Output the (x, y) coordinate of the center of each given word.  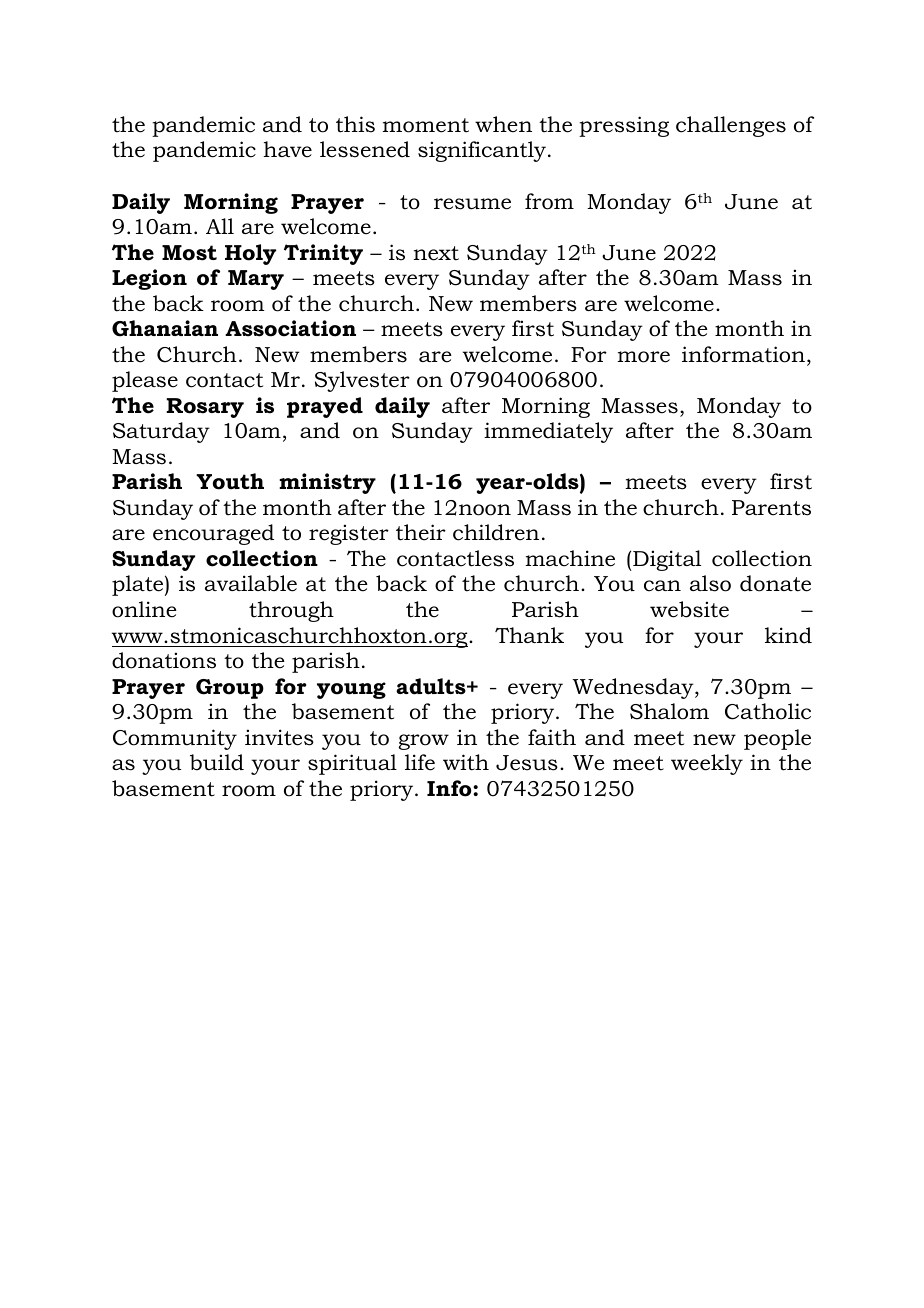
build (217, 762)
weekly (707, 764)
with (466, 762)
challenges (731, 126)
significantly (483, 151)
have (288, 149)
